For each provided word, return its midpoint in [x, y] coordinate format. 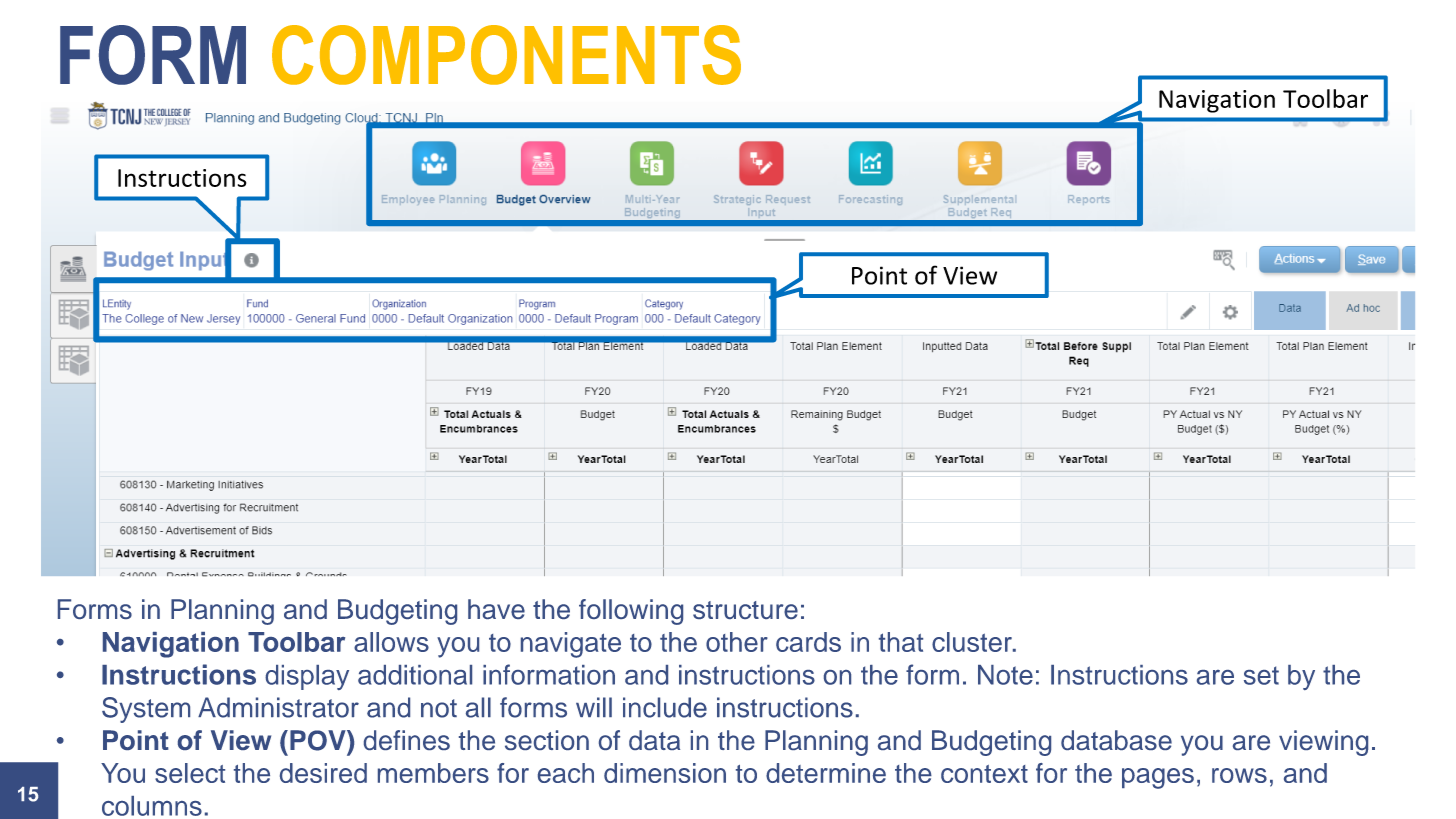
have [496, 609]
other [737, 642]
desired [323, 773]
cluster [973, 642]
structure [745, 610]
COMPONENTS [506, 55]
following [631, 612]
